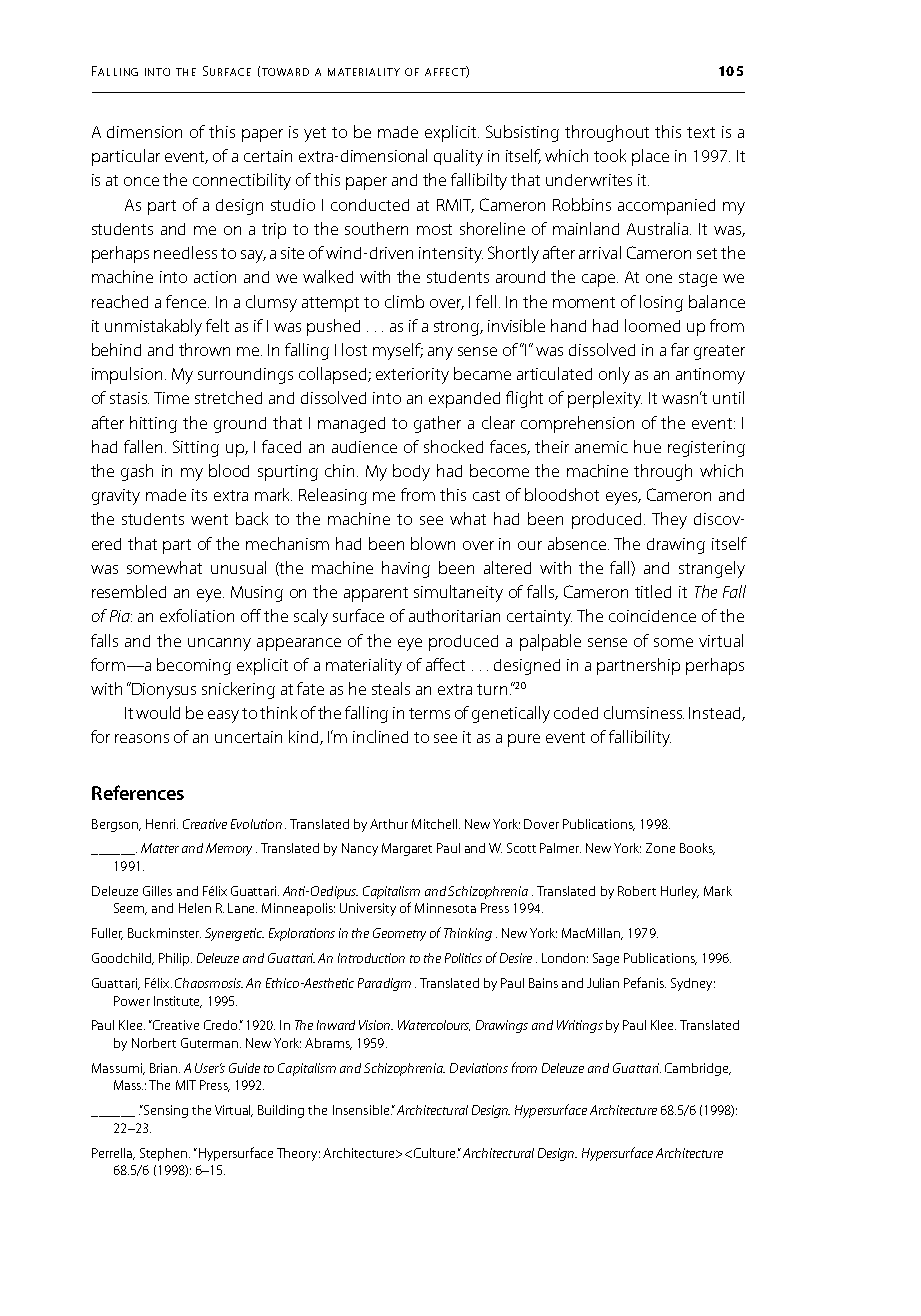 This screenshot has width=921, height=1316. Describe the element at coordinates (637, 891) in the screenshot. I see `Robert` at that location.
